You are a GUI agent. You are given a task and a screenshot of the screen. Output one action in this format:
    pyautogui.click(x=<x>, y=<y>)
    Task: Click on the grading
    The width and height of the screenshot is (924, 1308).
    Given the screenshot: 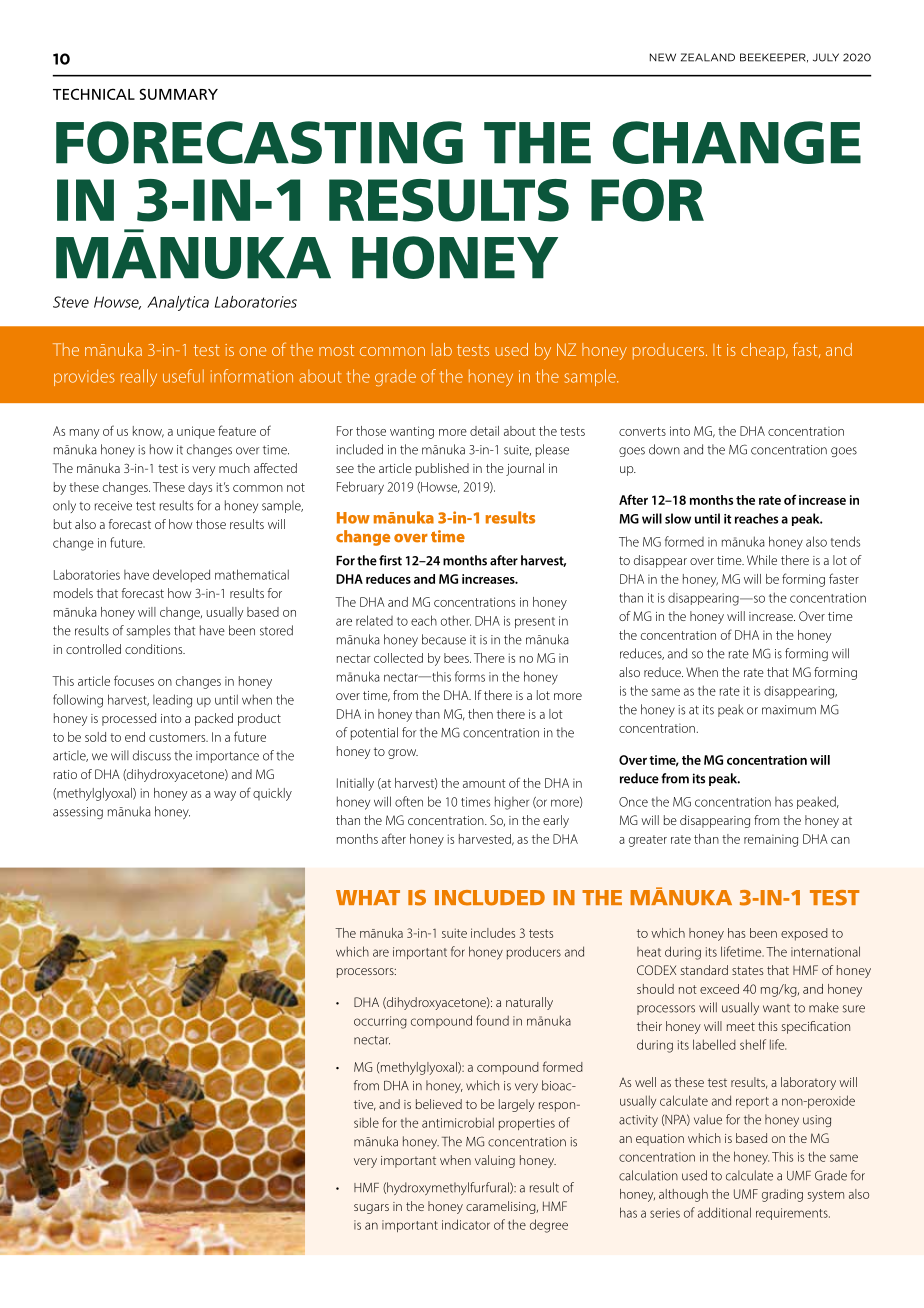 What is the action you would take?
    pyautogui.click(x=782, y=1195)
